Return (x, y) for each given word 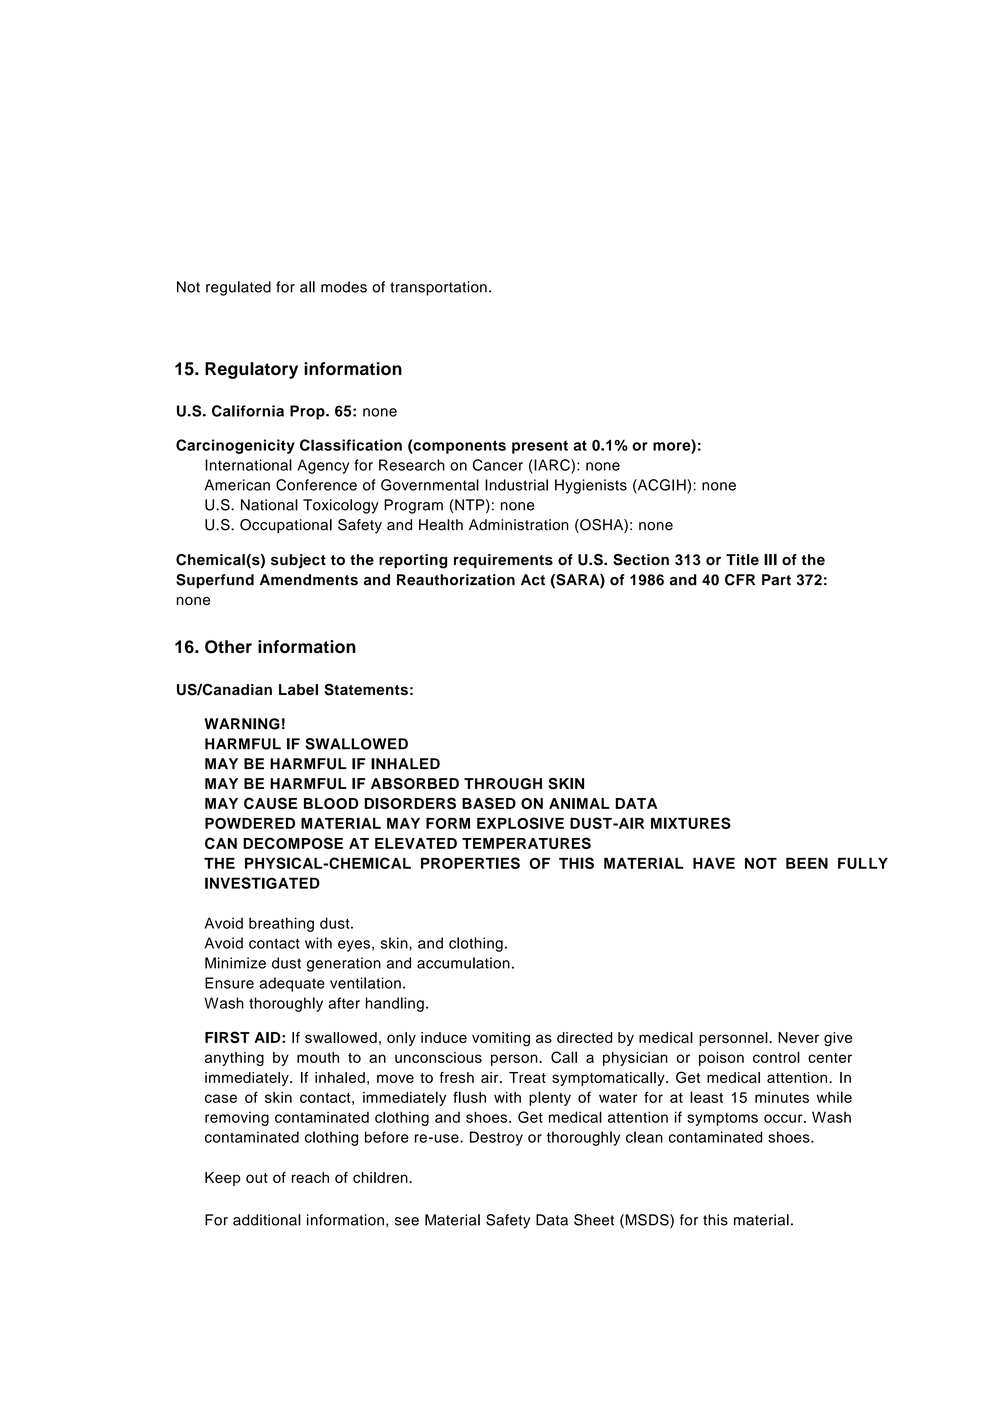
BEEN (807, 863)
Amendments (309, 580)
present (540, 447)
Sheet (594, 1220)
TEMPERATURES (526, 843)
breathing (281, 924)
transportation (438, 288)
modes (344, 287)
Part (776, 580)
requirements (503, 561)
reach (310, 1177)
